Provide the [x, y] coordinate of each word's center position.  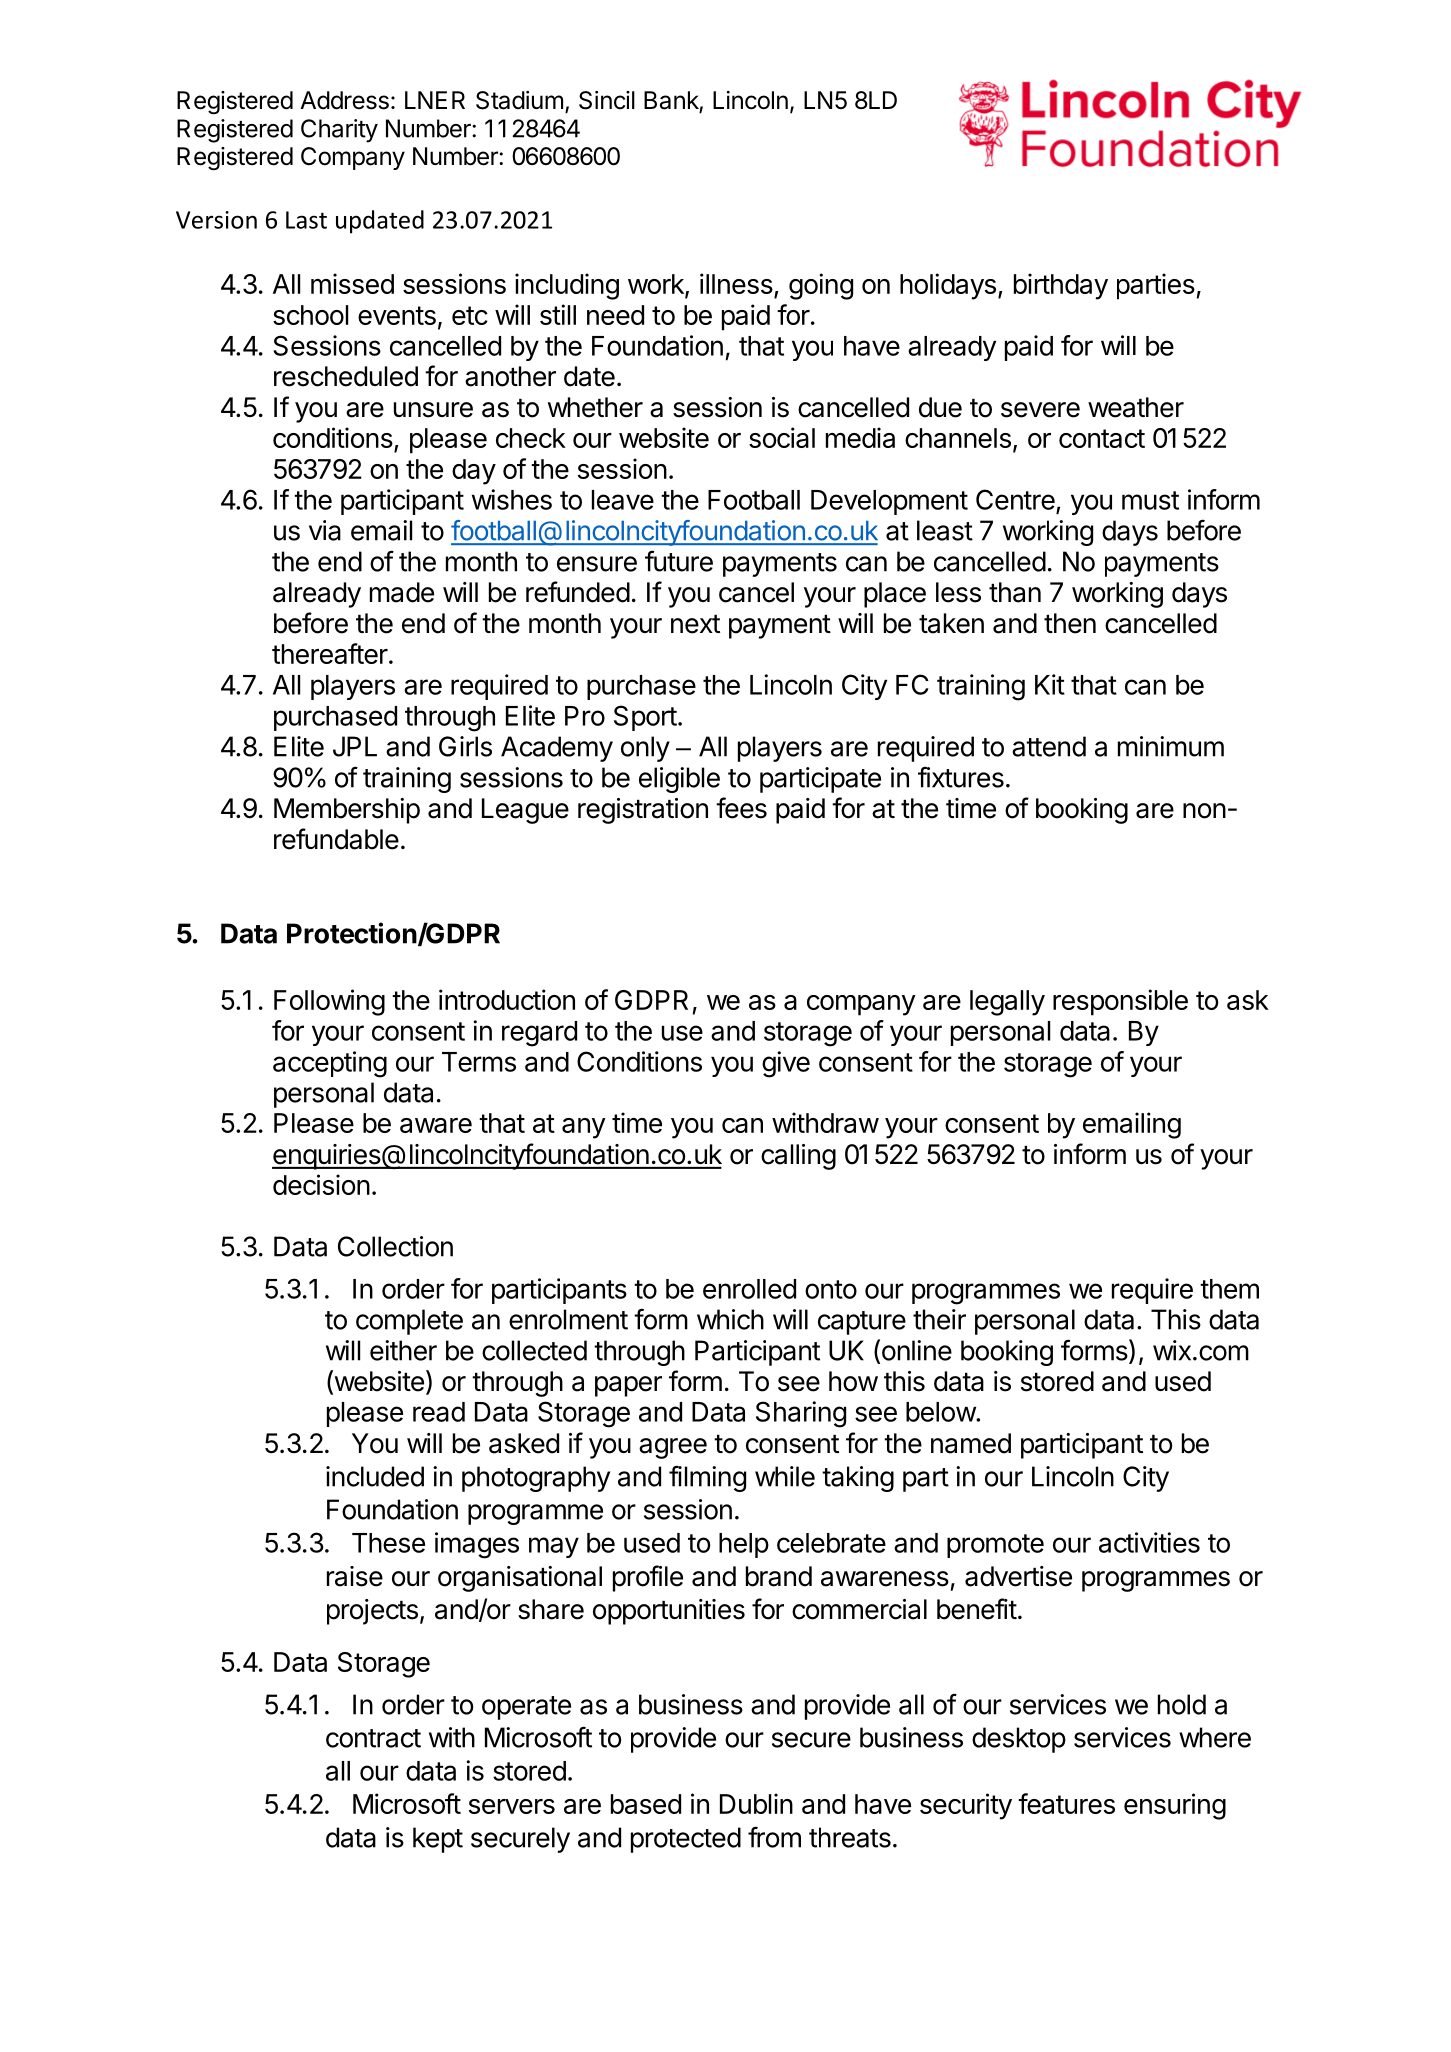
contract [373, 1738]
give [786, 1064]
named [971, 1443]
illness [736, 283]
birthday [1061, 286]
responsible [1120, 1002]
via [325, 530]
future [679, 561]
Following [329, 1002]
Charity [339, 131]
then [1070, 623]
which [730, 1319]
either [403, 1350]
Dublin [756, 1803]
